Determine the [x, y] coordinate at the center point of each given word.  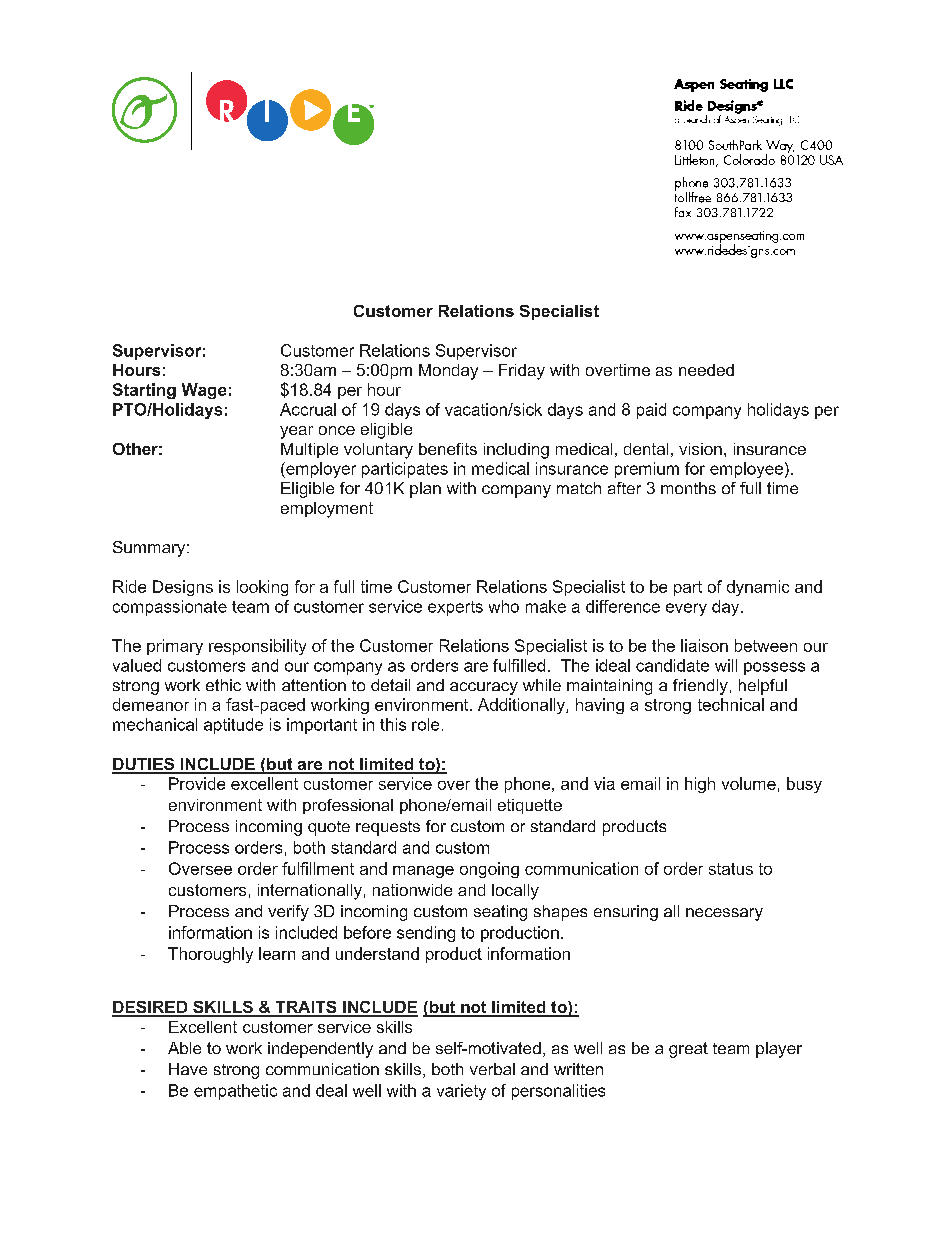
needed [706, 370]
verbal [492, 1069]
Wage [204, 391]
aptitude [233, 726]
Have [188, 1069]
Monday [448, 372]
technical [731, 704]
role [425, 724]
